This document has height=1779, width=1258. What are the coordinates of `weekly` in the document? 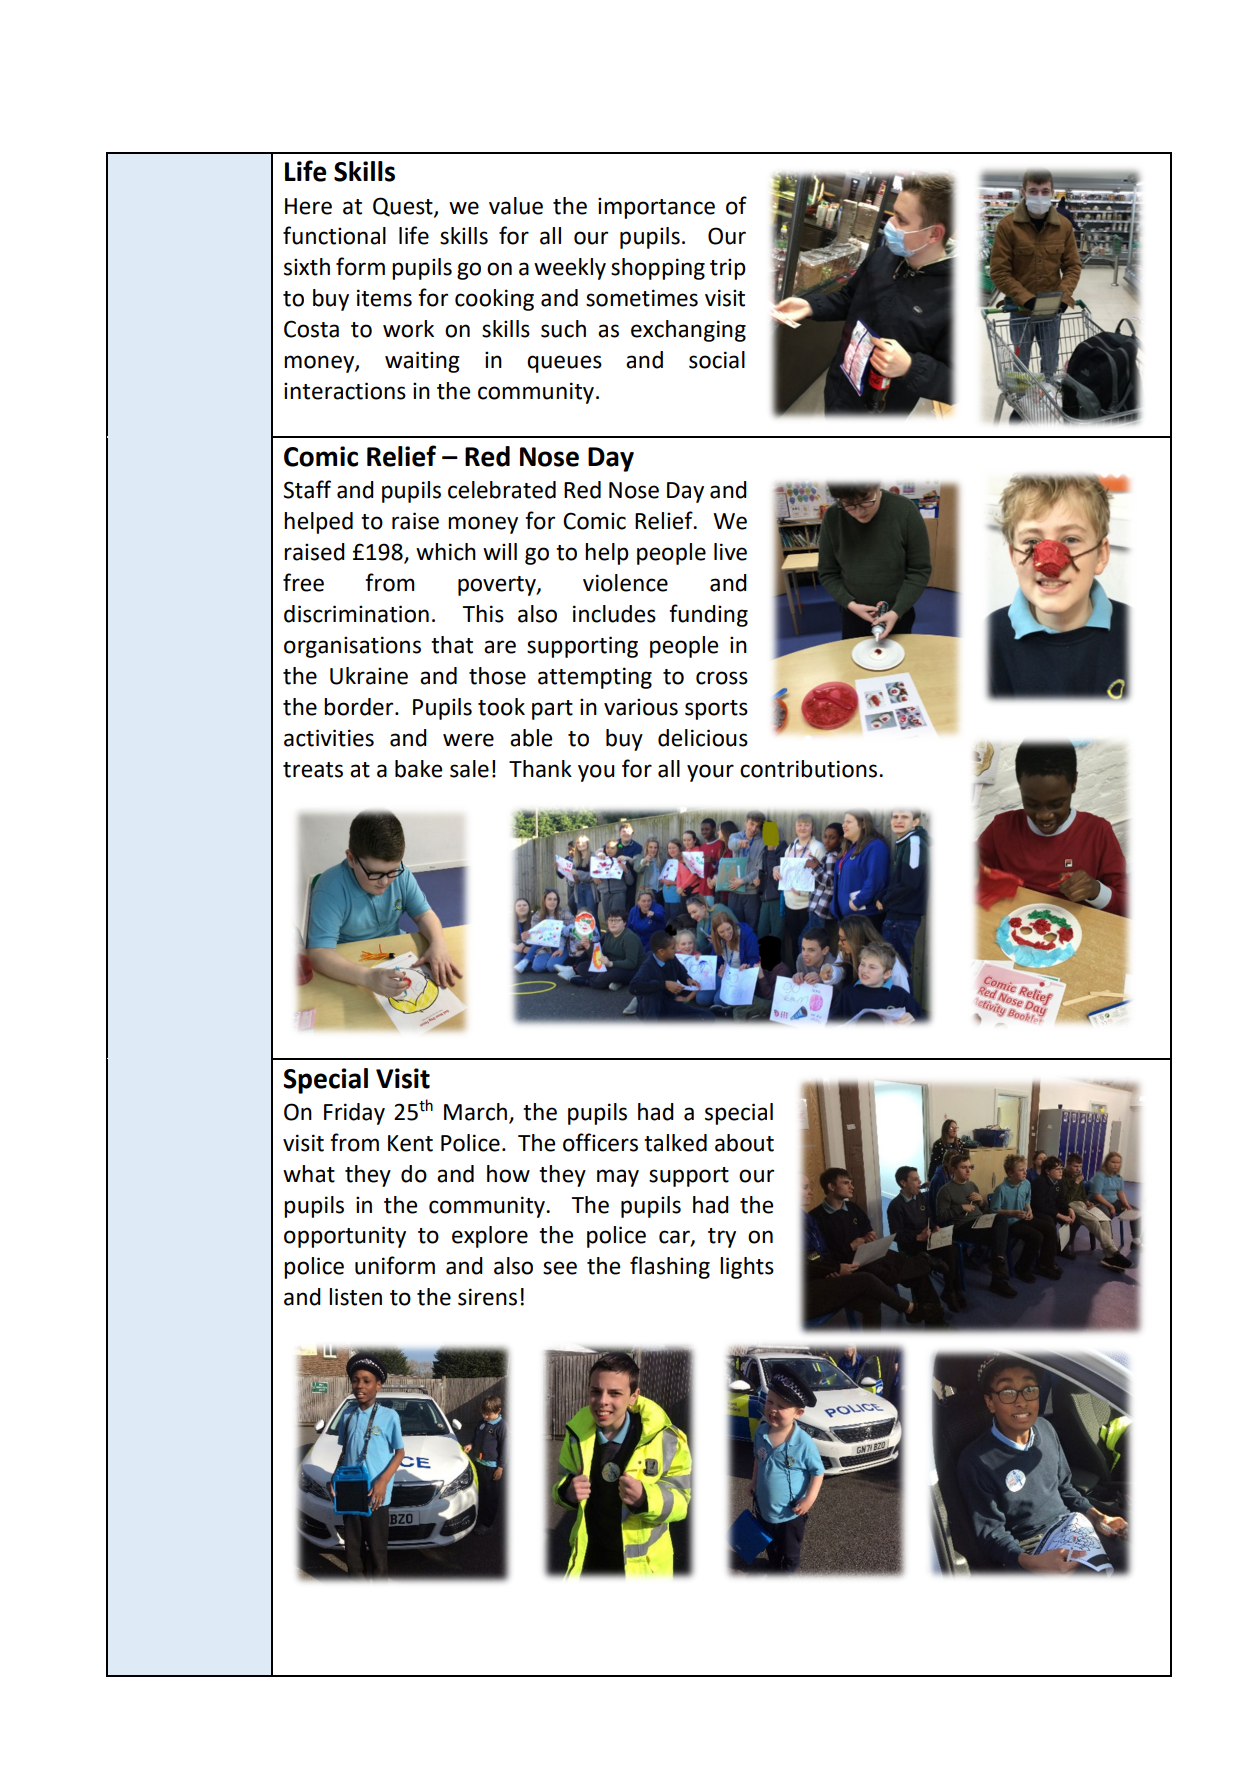 It's located at (570, 269).
